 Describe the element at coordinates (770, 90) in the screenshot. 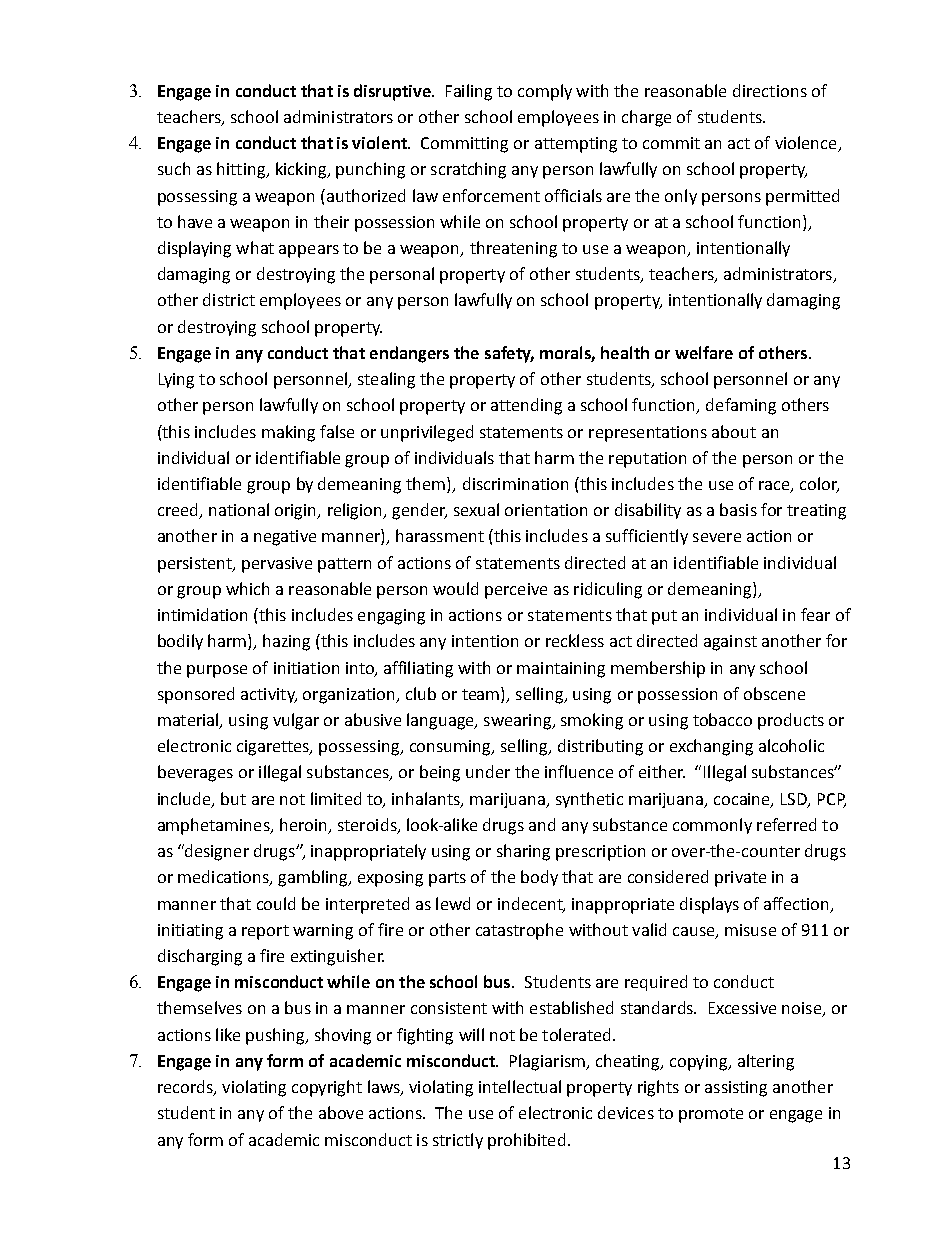

I see `directions` at that location.
